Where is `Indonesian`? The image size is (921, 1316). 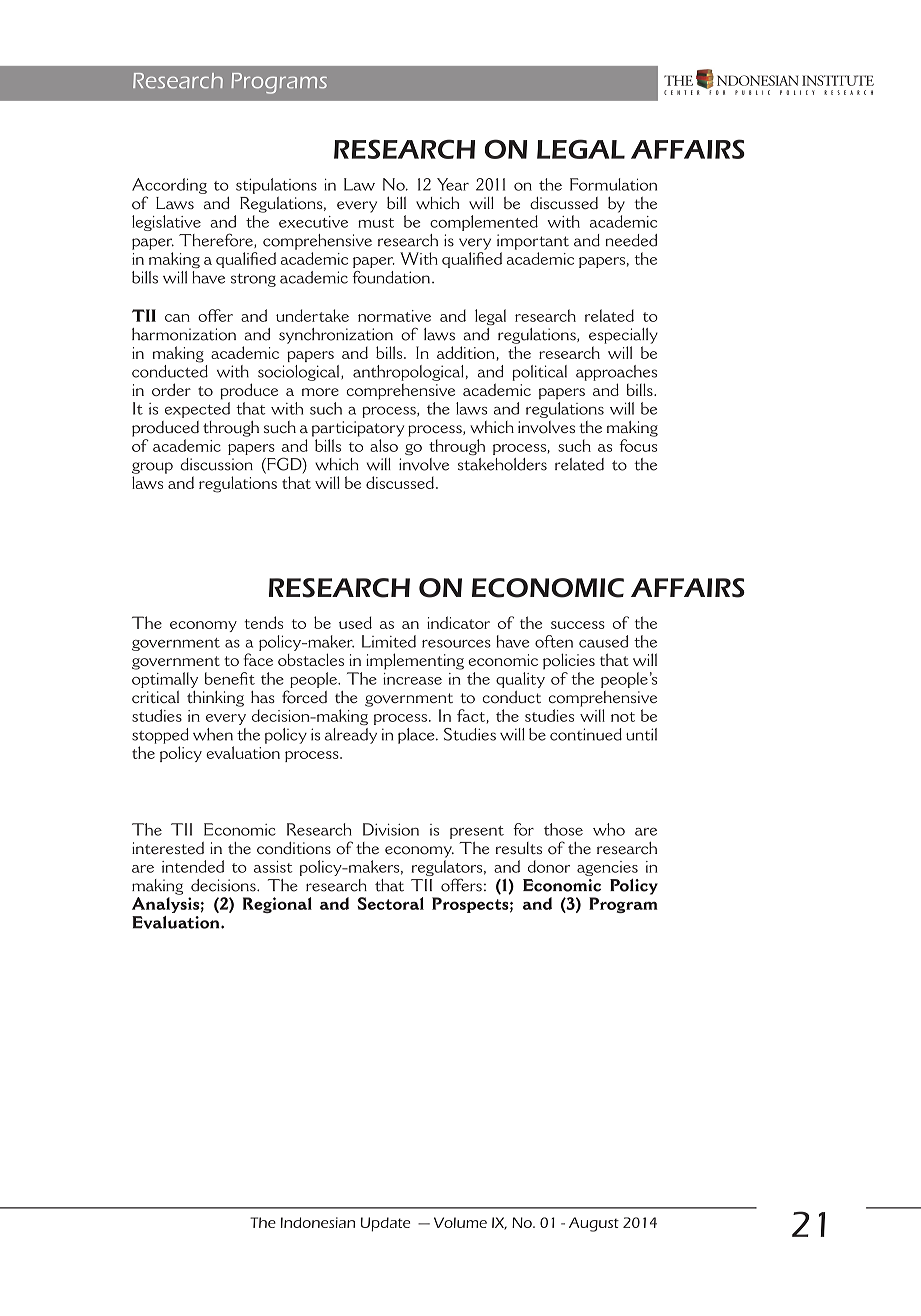 Indonesian is located at coordinates (318, 1222).
